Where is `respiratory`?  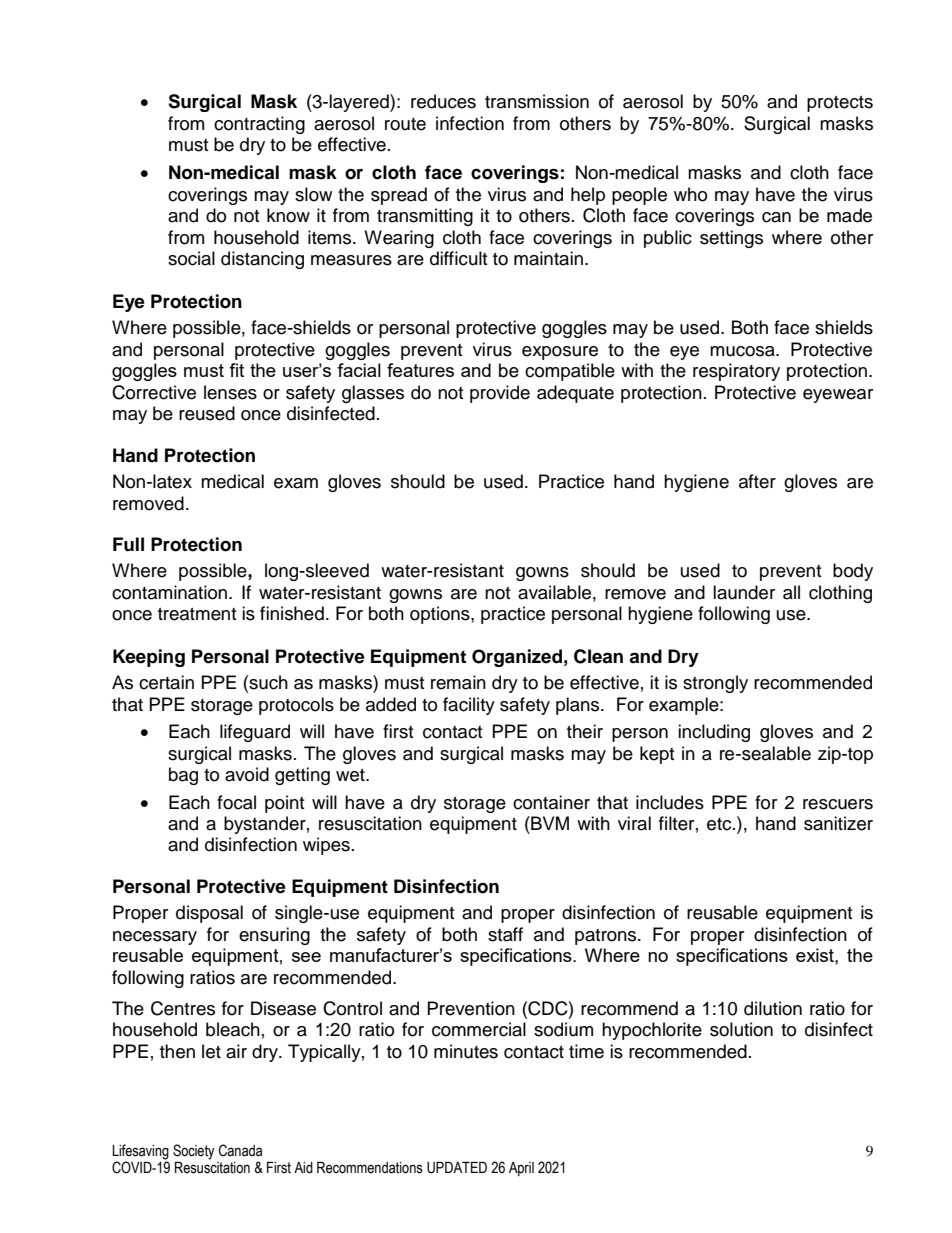 respiratory is located at coordinates (736, 372).
